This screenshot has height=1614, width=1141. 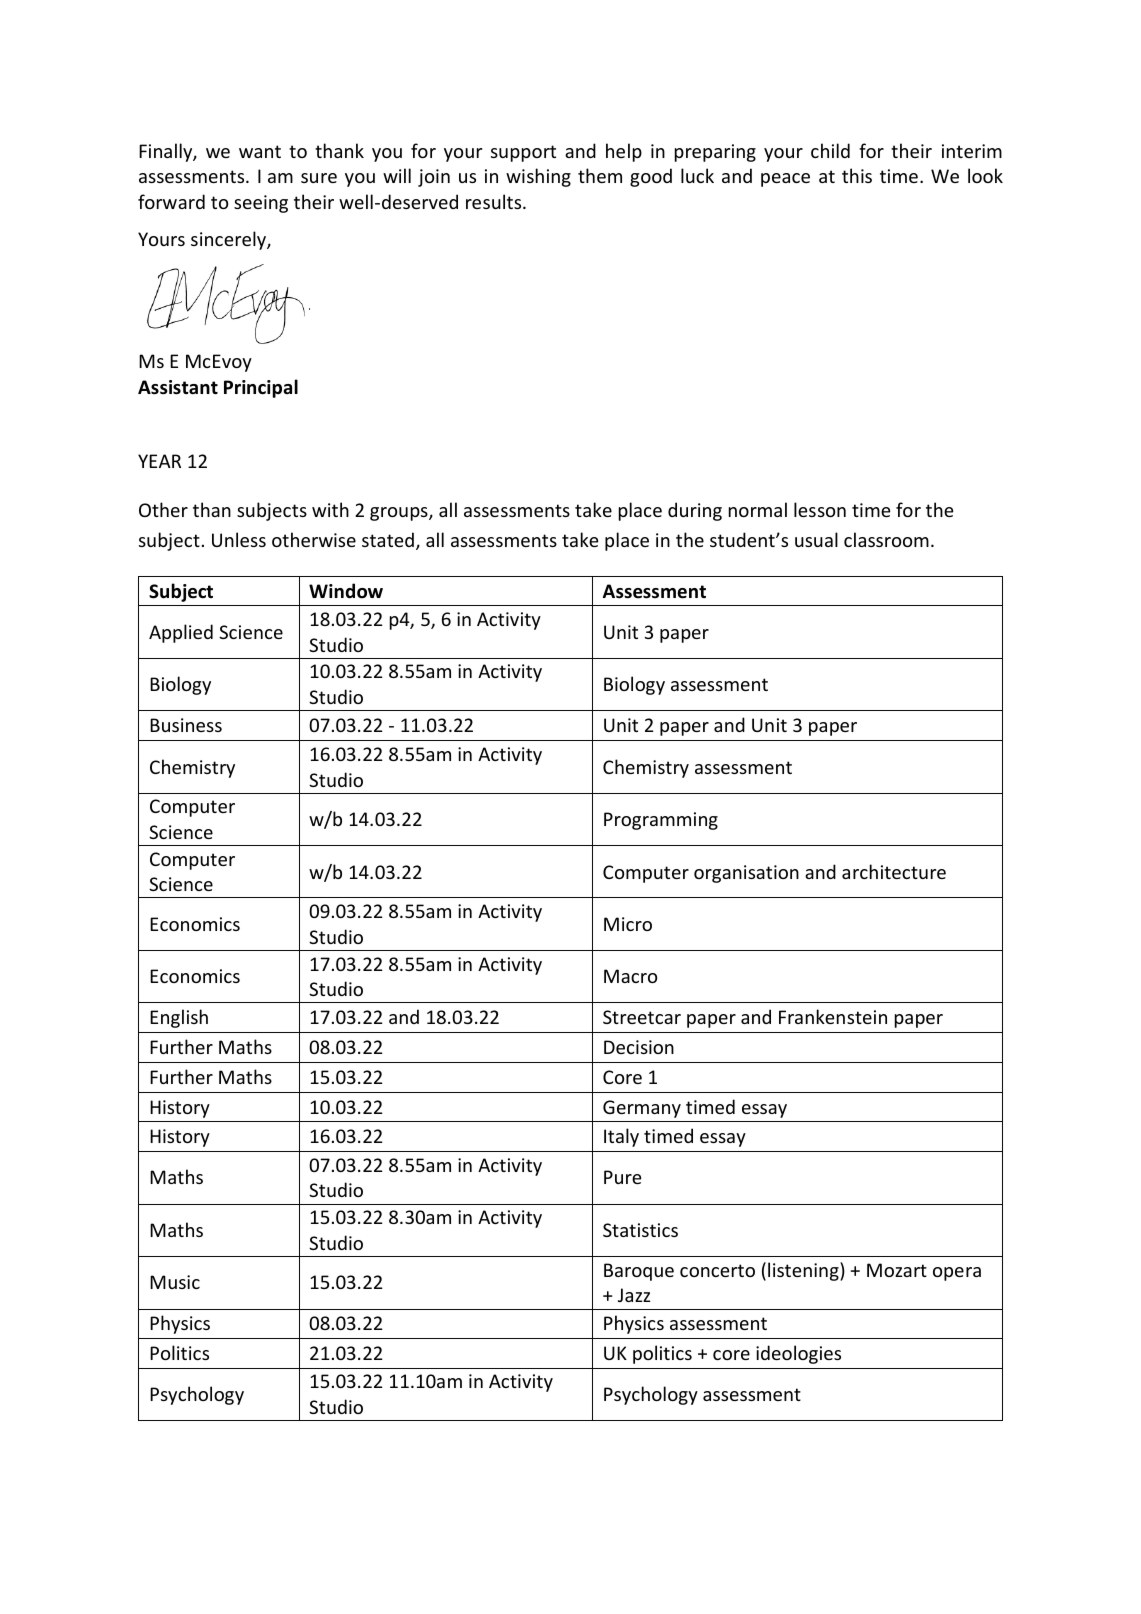 I want to click on lesson, so click(x=820, y=509).
